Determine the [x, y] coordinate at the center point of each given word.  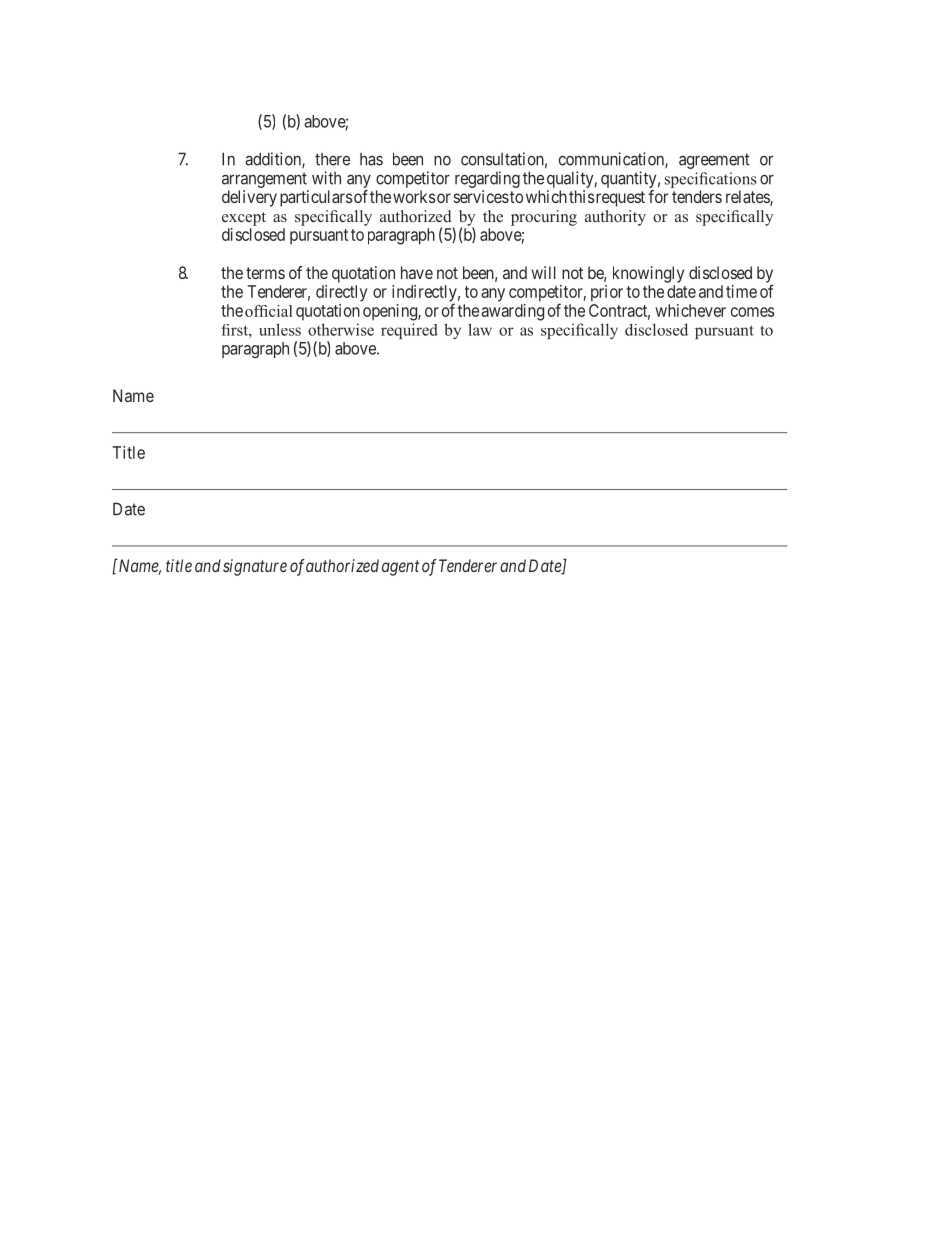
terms [265, 273]
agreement [714, 161]
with [326, 178]
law [480, 329]
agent [400, 568]
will [543, 272]
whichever [690, 310]
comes [752, 312]
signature [255, 567]
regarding [487, 179]
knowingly [648, 274]
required [409, 331]
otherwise [341, 329]
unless [280, 329]
